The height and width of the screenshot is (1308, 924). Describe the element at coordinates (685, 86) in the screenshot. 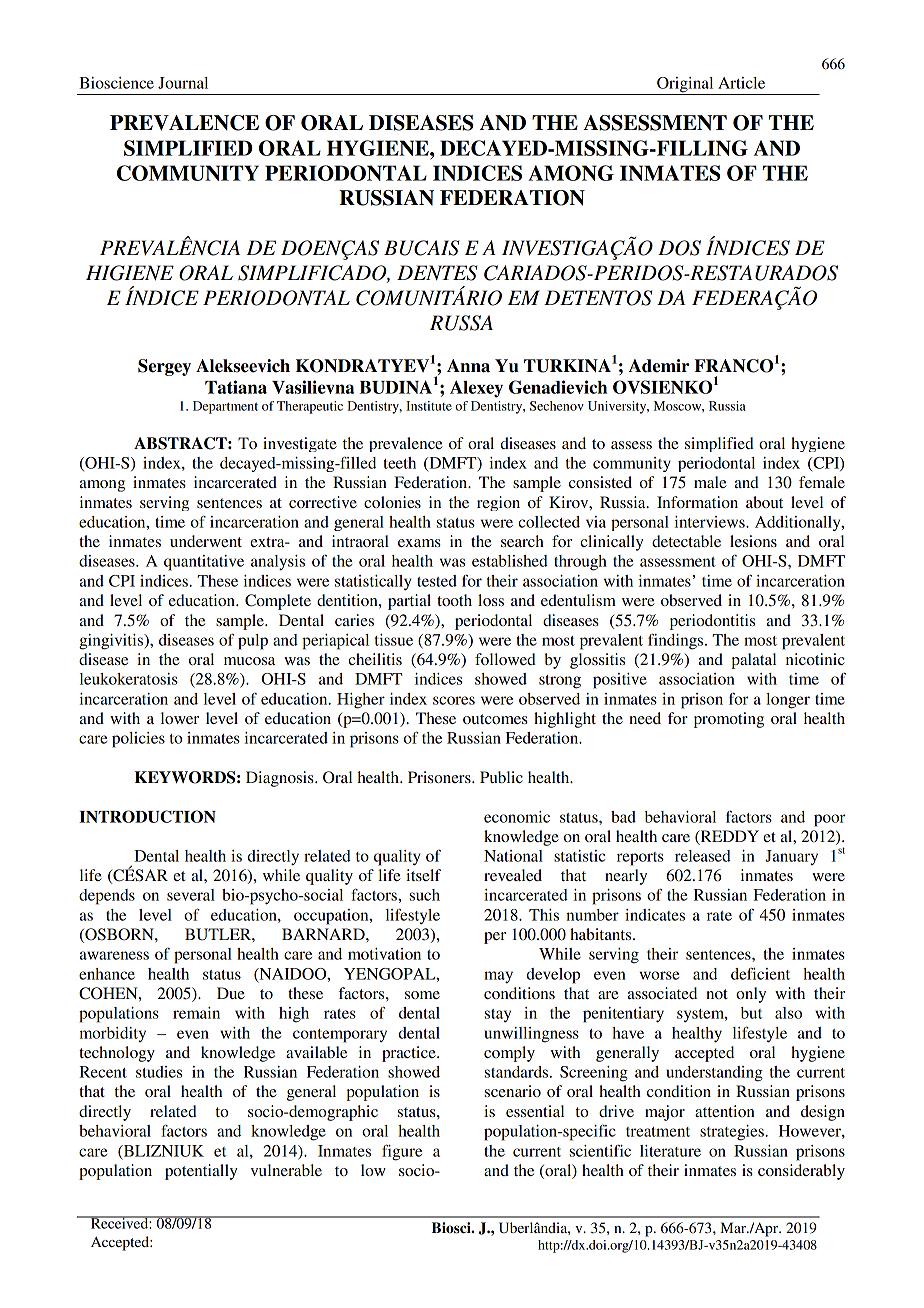

I see `Original` at that location.
